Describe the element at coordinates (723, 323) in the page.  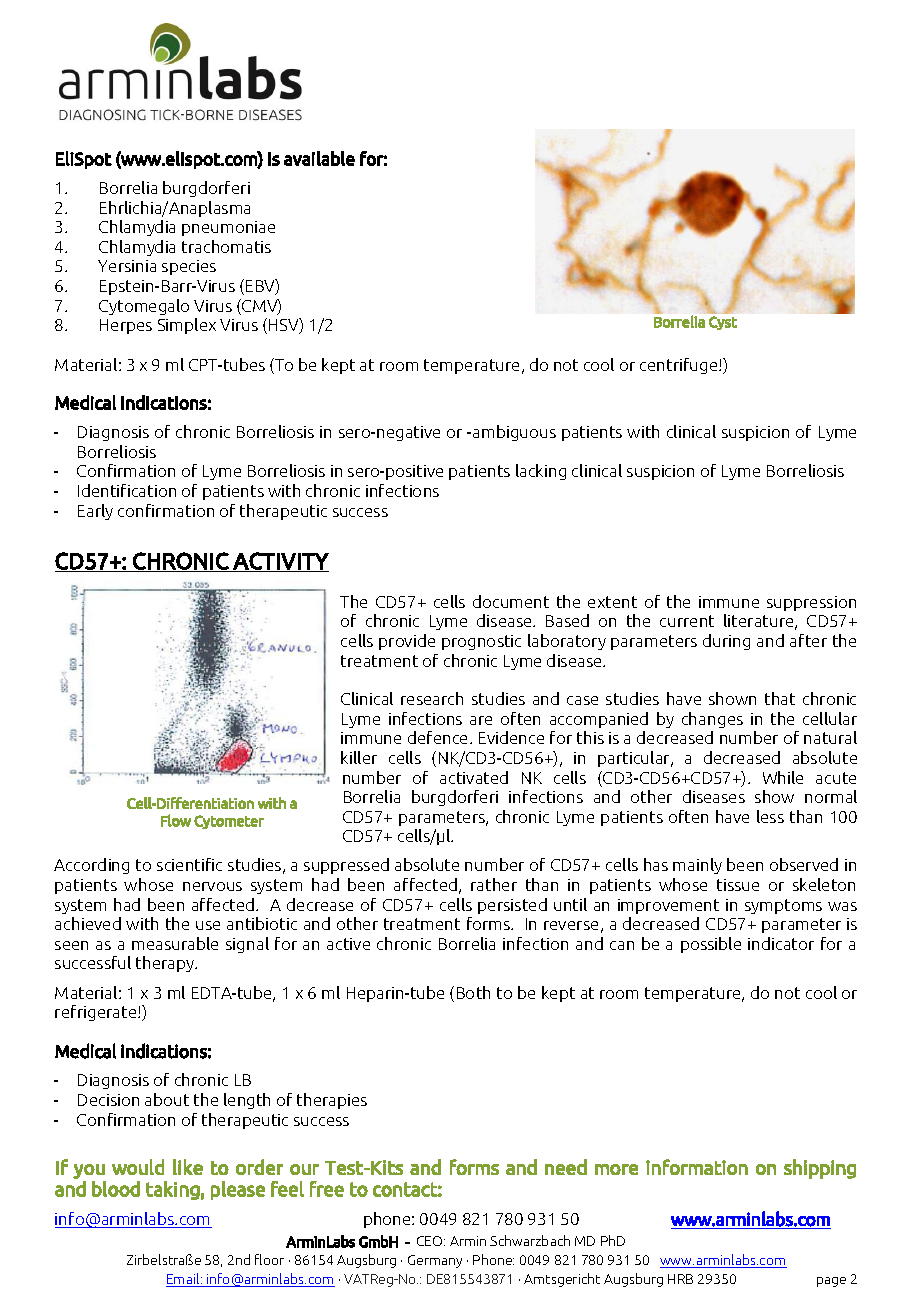
I see `Cyst` at that location.
